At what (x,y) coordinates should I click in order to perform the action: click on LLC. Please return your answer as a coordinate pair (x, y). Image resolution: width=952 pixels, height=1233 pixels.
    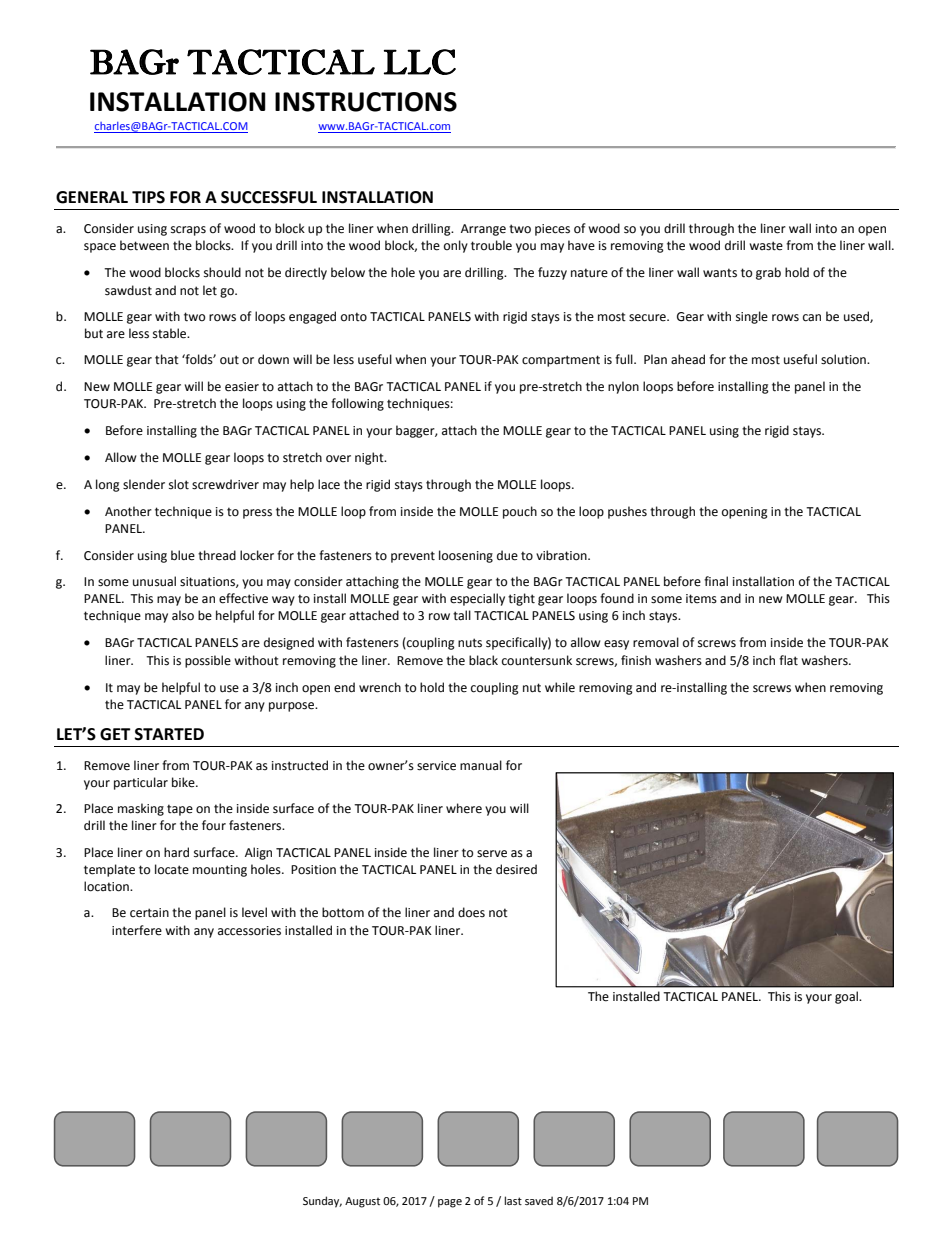
    Looking at the image, I should click on (420, 62).
